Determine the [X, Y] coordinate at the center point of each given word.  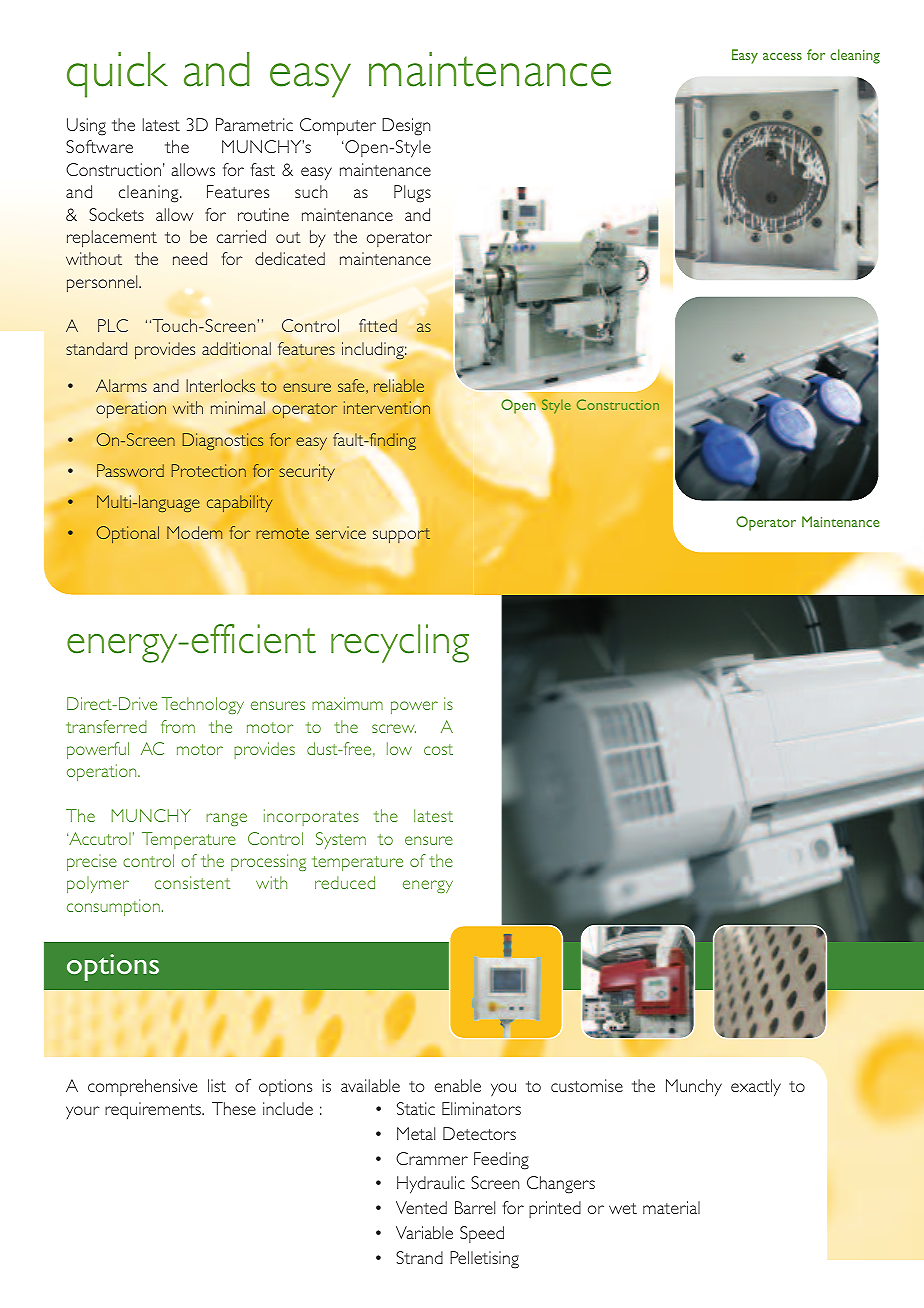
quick [117, 75]
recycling [400, 643]
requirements [154, 1111]
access [782, 56]
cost [438, 749]
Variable [424, 1232]
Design [406, 127]
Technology [202, 705]
